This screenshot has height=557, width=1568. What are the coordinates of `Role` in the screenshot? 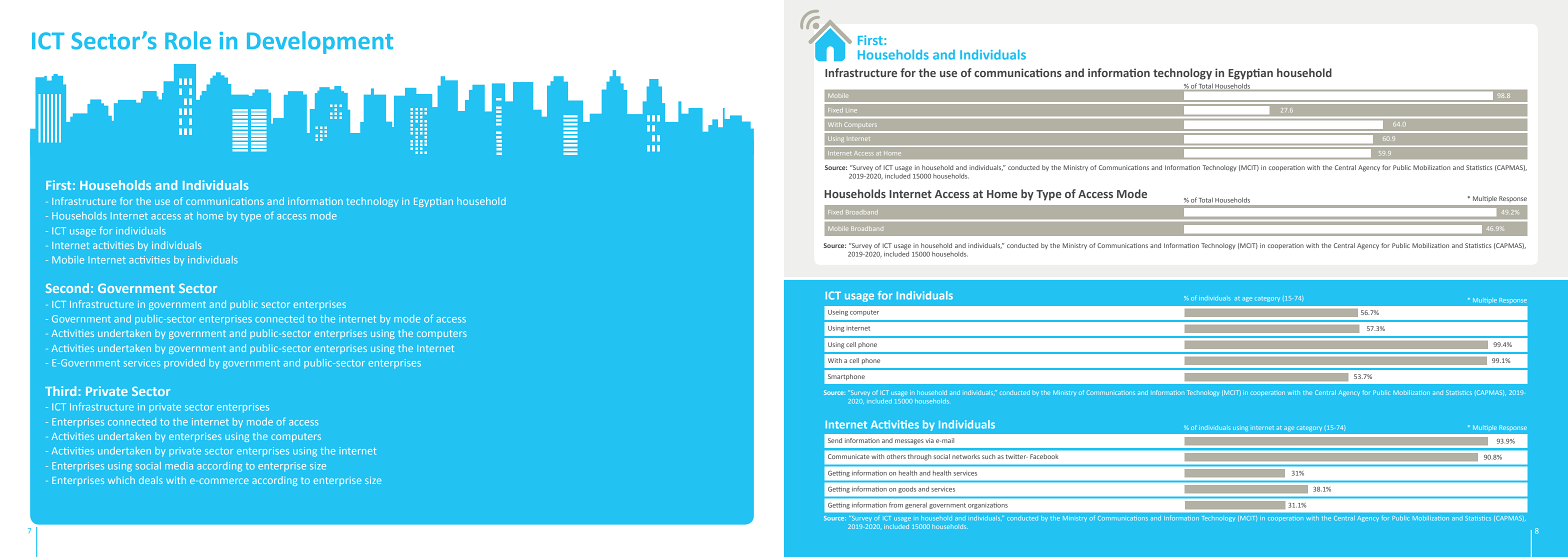 It's located at (188, 40).
